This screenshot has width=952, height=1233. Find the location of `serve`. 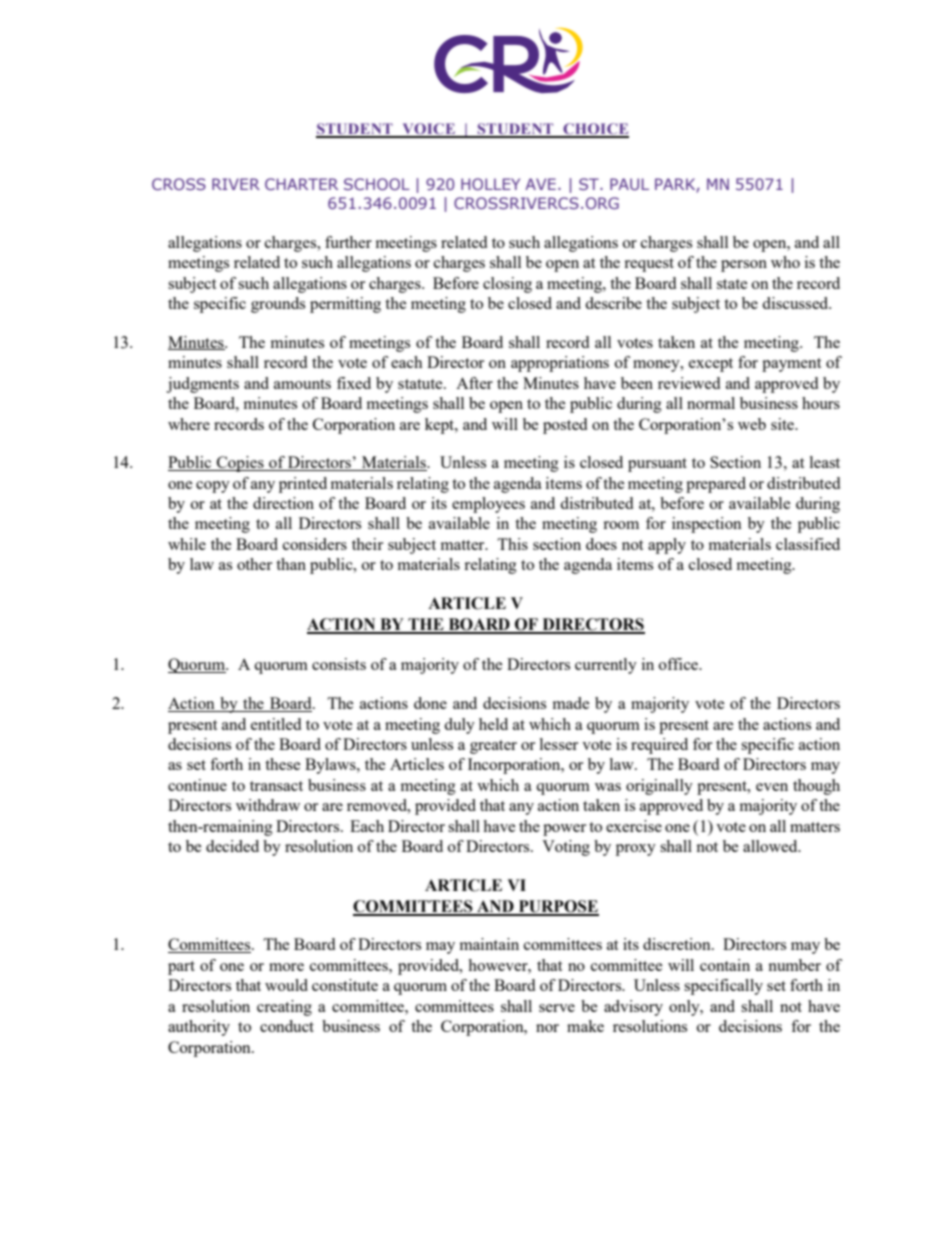

serve is located at coordinates (557, 1008).
